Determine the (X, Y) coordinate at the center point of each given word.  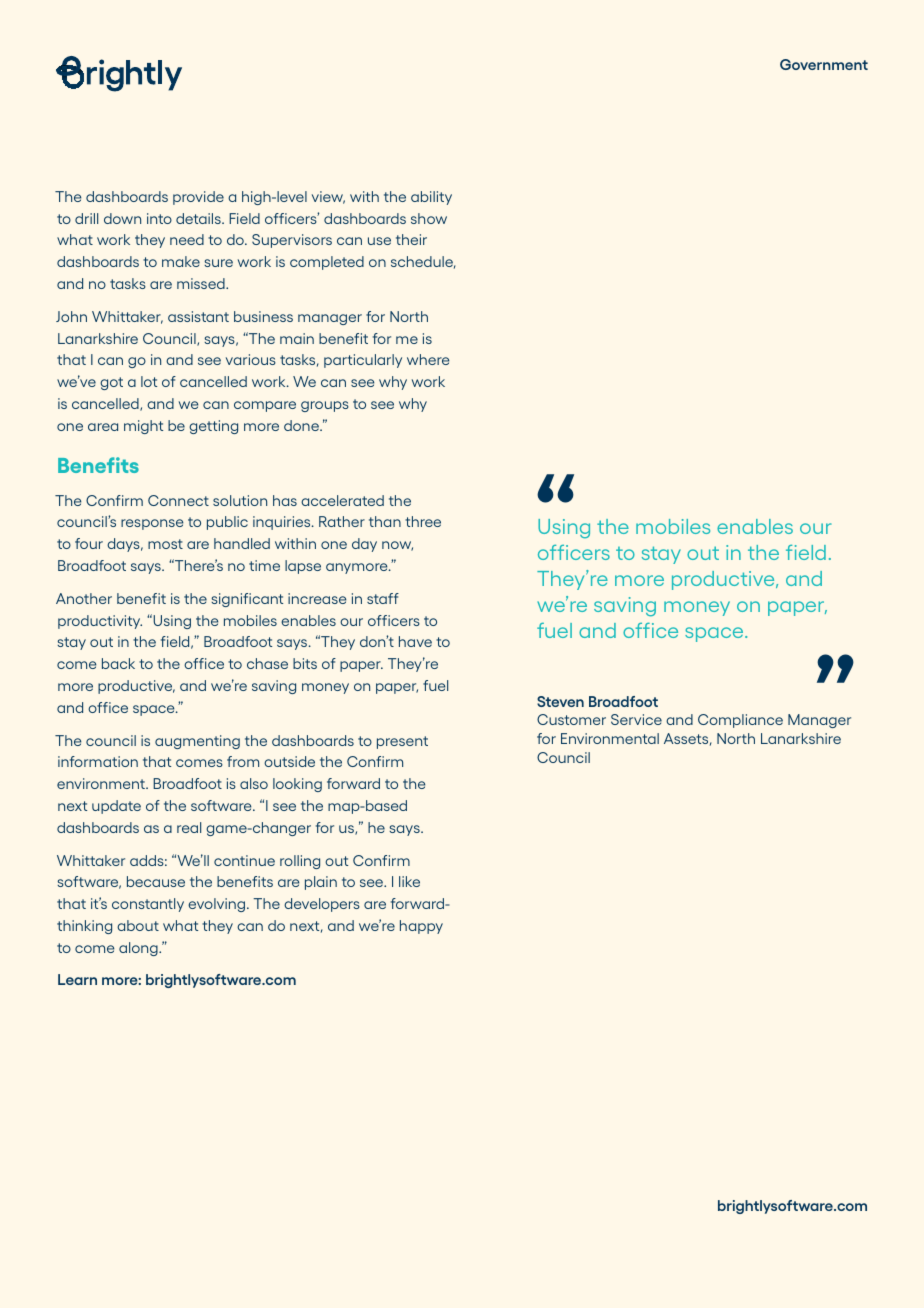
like (409, 881)
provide (198, 198)
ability (431, 198)
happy (421, 927)
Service (636, 719)
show (429, 218)
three (423, 521)
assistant (198, 316)
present (402, 742)
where (428, 359)
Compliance (740, 721)
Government (824, 64)
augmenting (197, 742)
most (165, 544)
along (139, 949)
